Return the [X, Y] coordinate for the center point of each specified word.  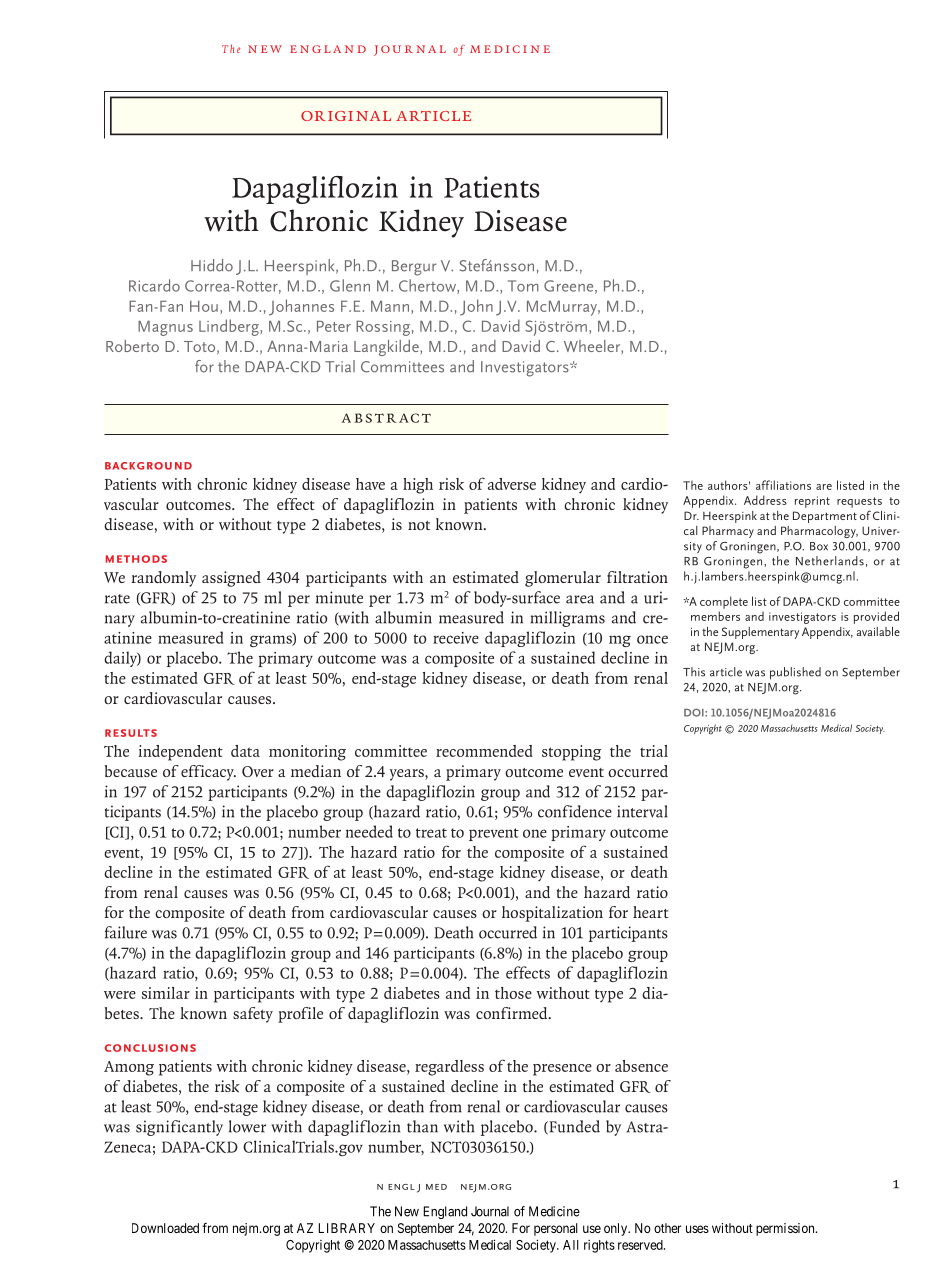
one [535, 833]
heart [651, 912]
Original [346, 116]
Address [765, 500]
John [476, 307]
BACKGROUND [148, 466]
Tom [523, 286]
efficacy [208, 773]
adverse [512, 484]
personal [556, 1229]
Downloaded [165, 1228]
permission [786, 1229]
